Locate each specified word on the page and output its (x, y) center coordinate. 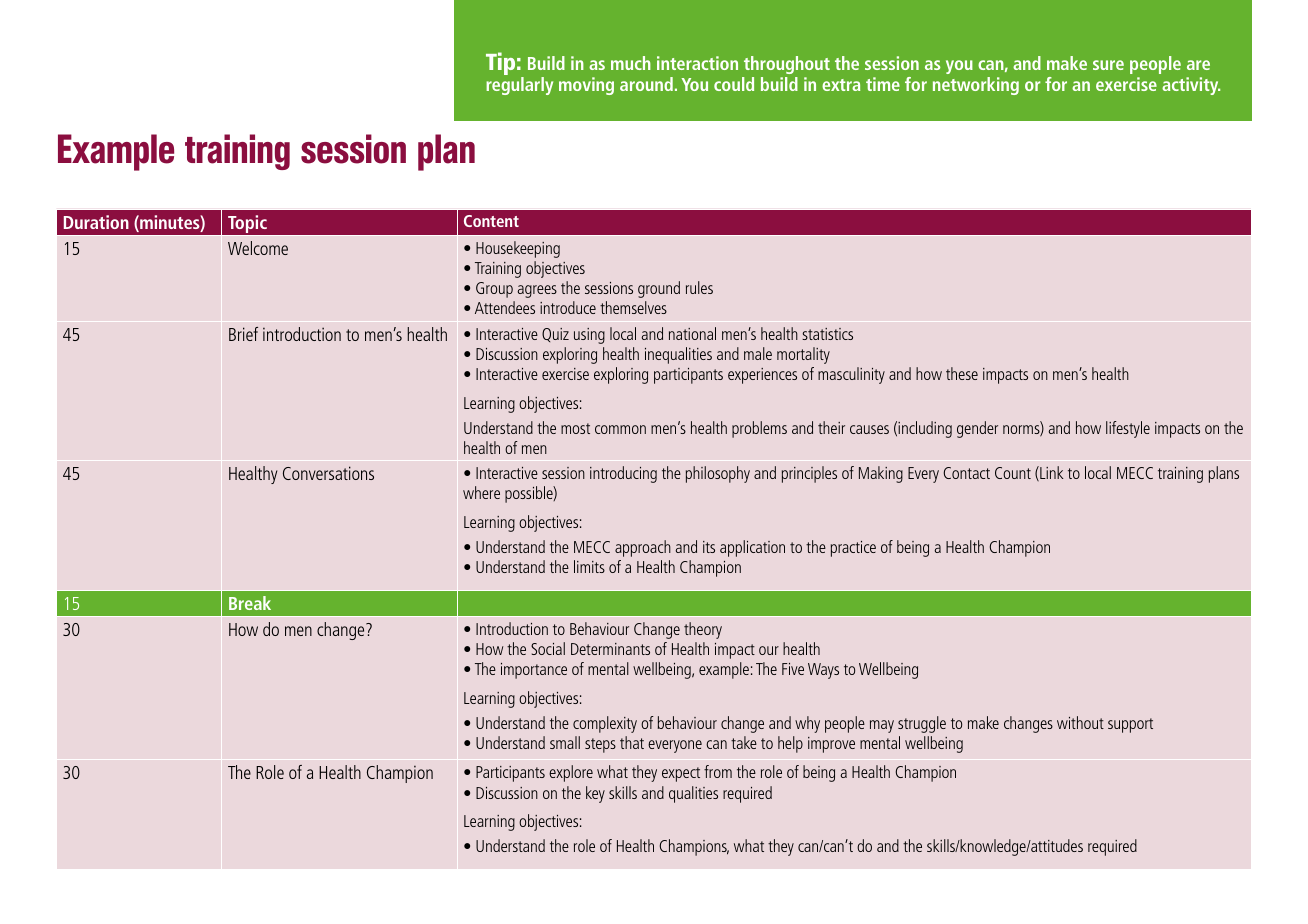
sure (1108, 65)
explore (571, 773)
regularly (519, 86)
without (1080, 722)
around (646, 84)
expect (681, 774)
